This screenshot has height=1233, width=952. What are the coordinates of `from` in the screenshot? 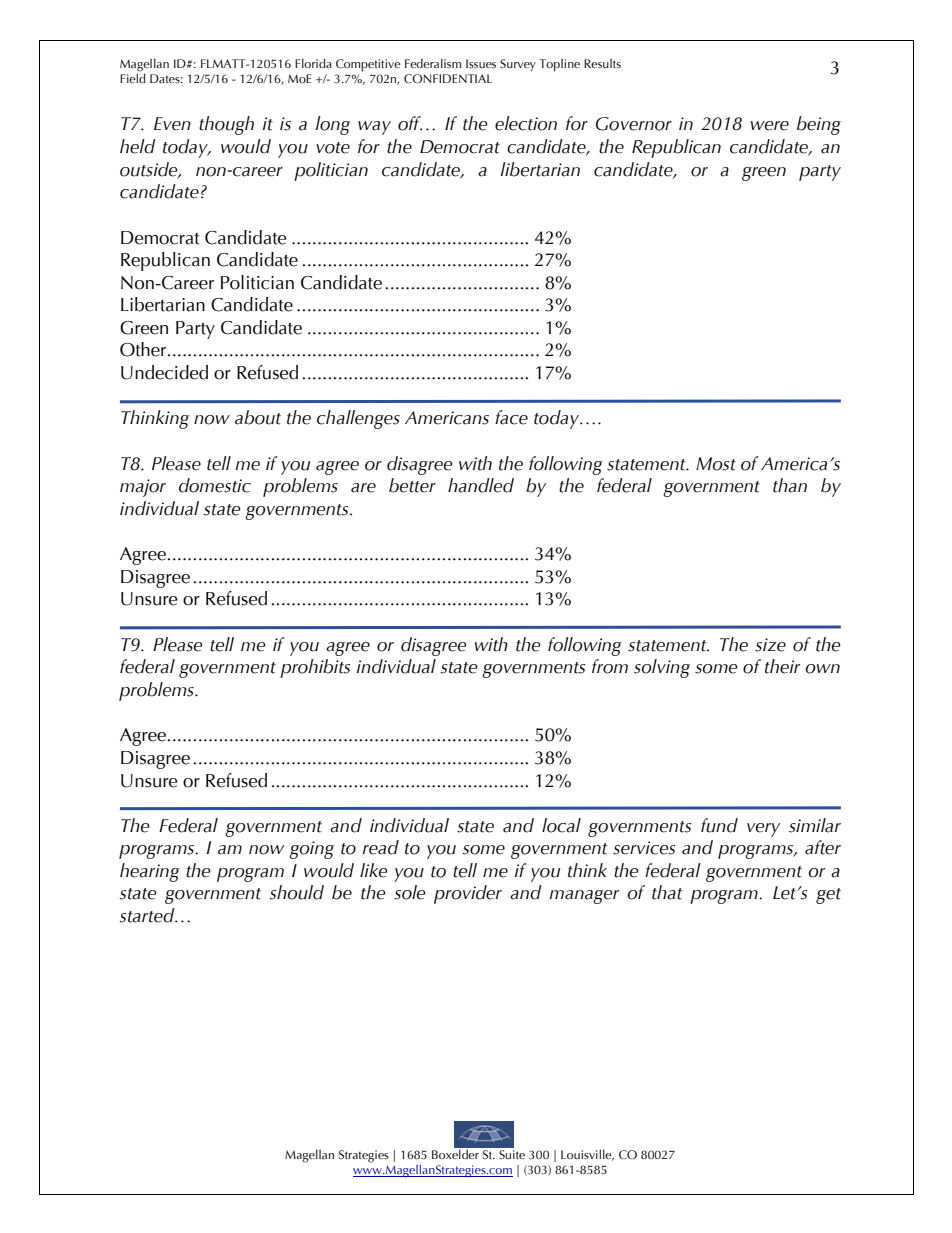 It's located at (610, 666).
